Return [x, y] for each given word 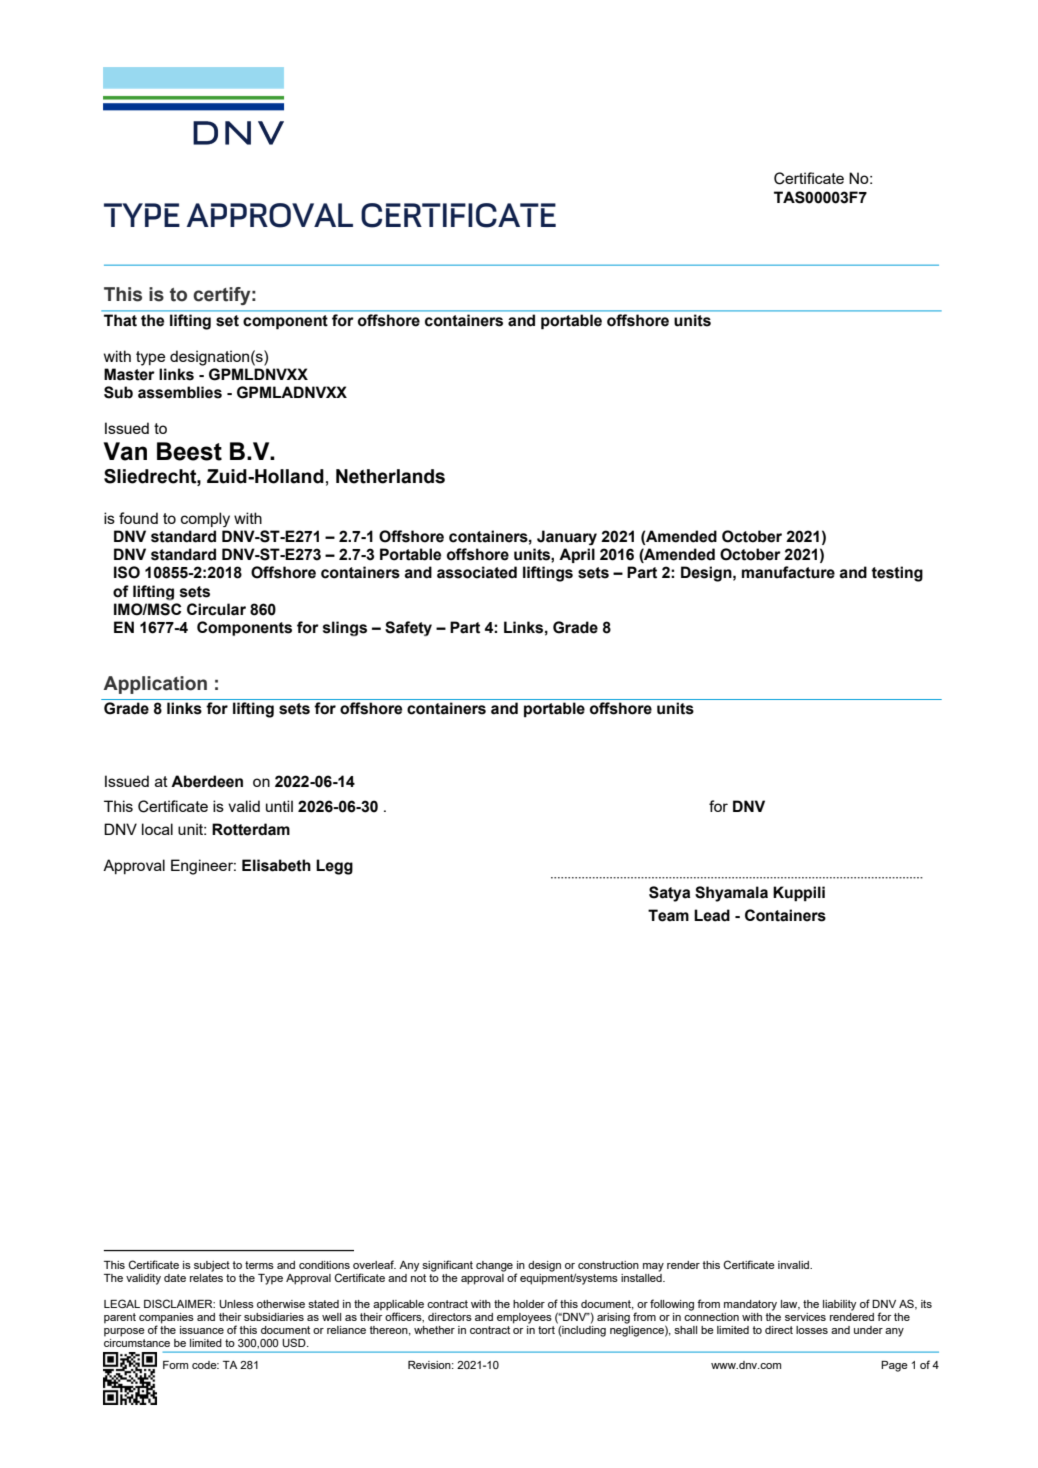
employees [524, 1318]
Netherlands [390, 476]
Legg [334, 867]
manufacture [788, 572]
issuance [202, 1330]
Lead [712, 915]
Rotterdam [251, 829]
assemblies [180, 392]
